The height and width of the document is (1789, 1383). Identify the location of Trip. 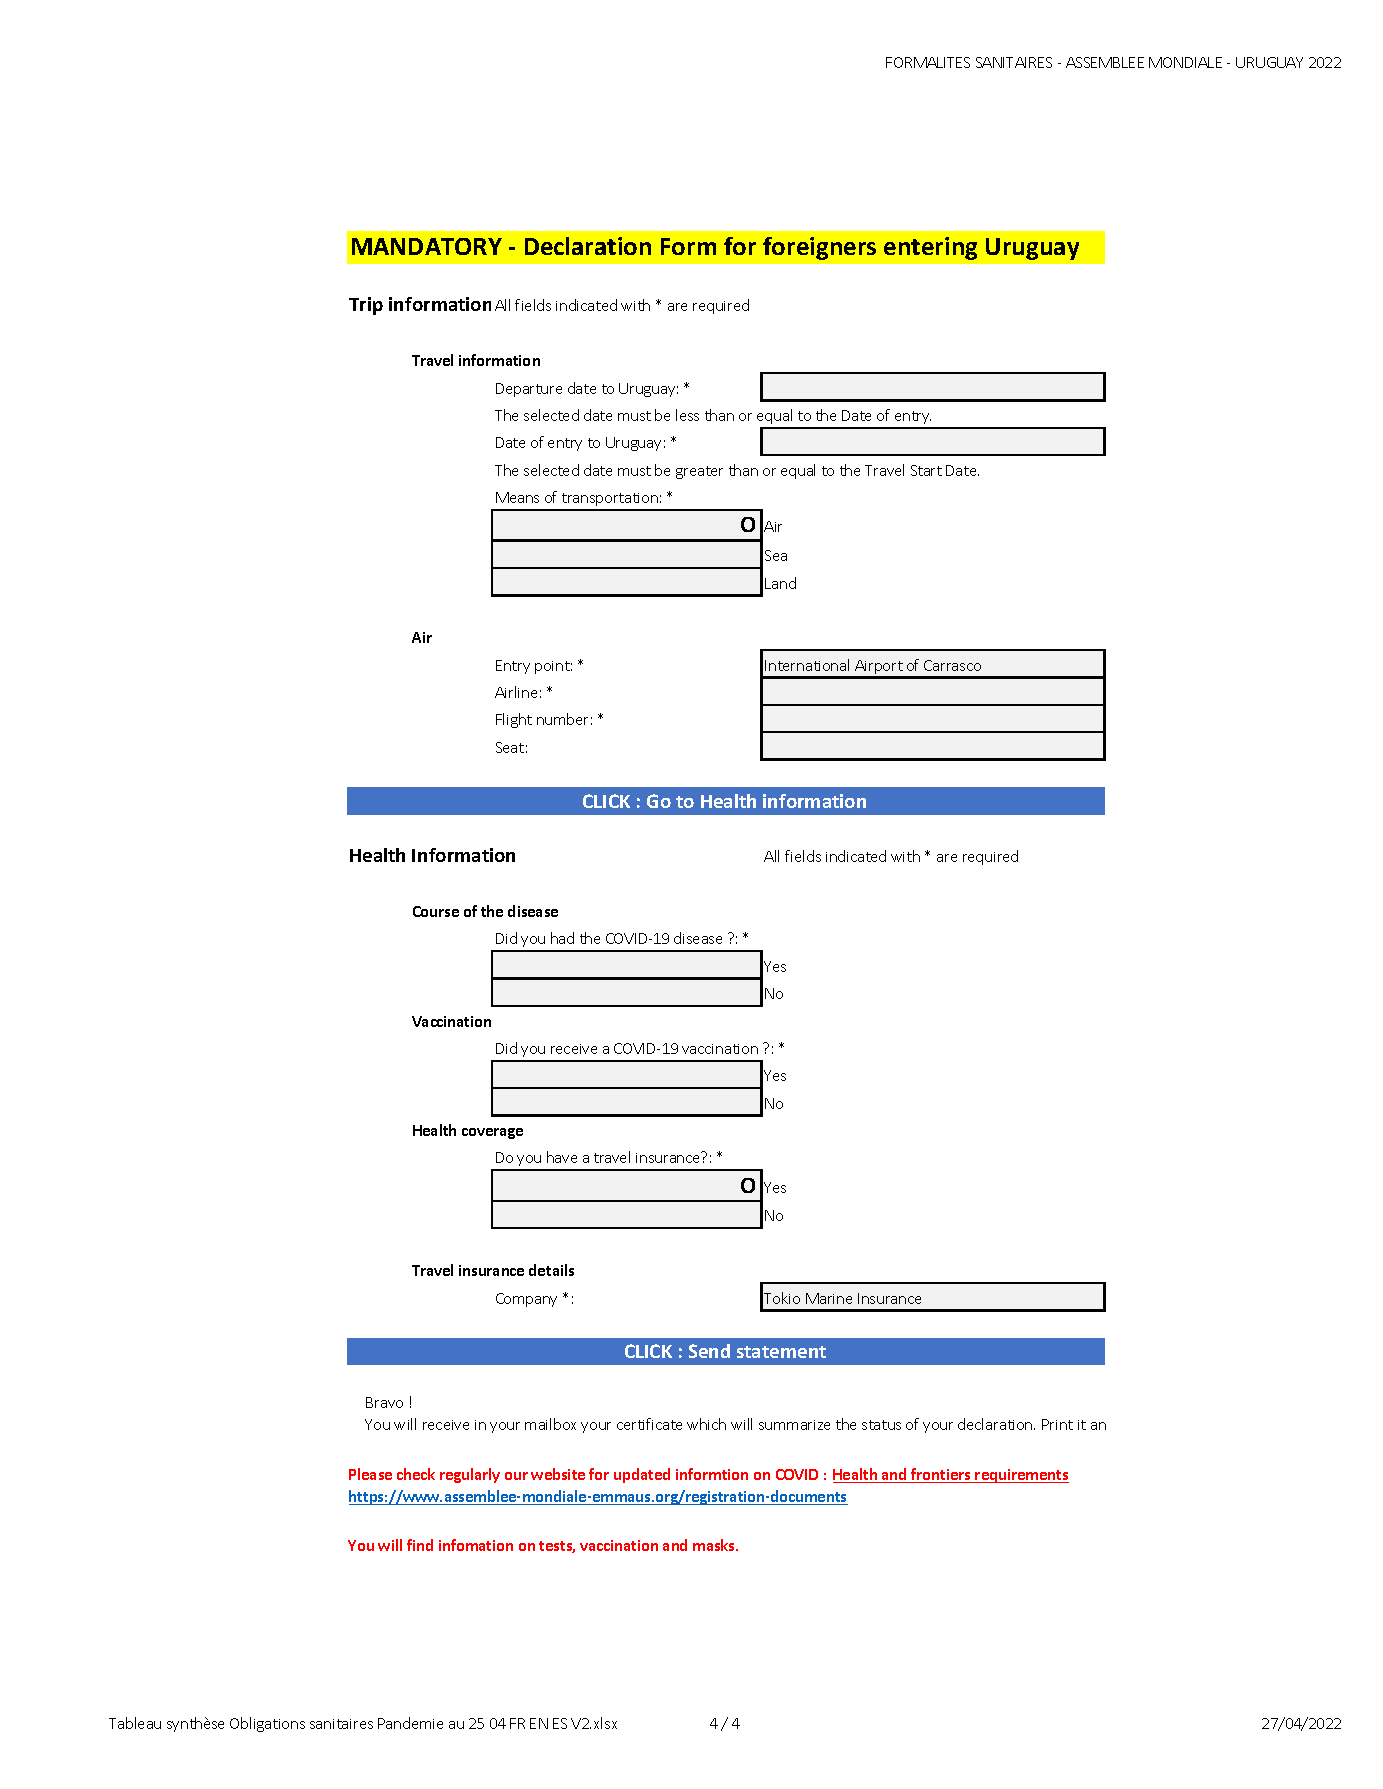
(366, 306).
